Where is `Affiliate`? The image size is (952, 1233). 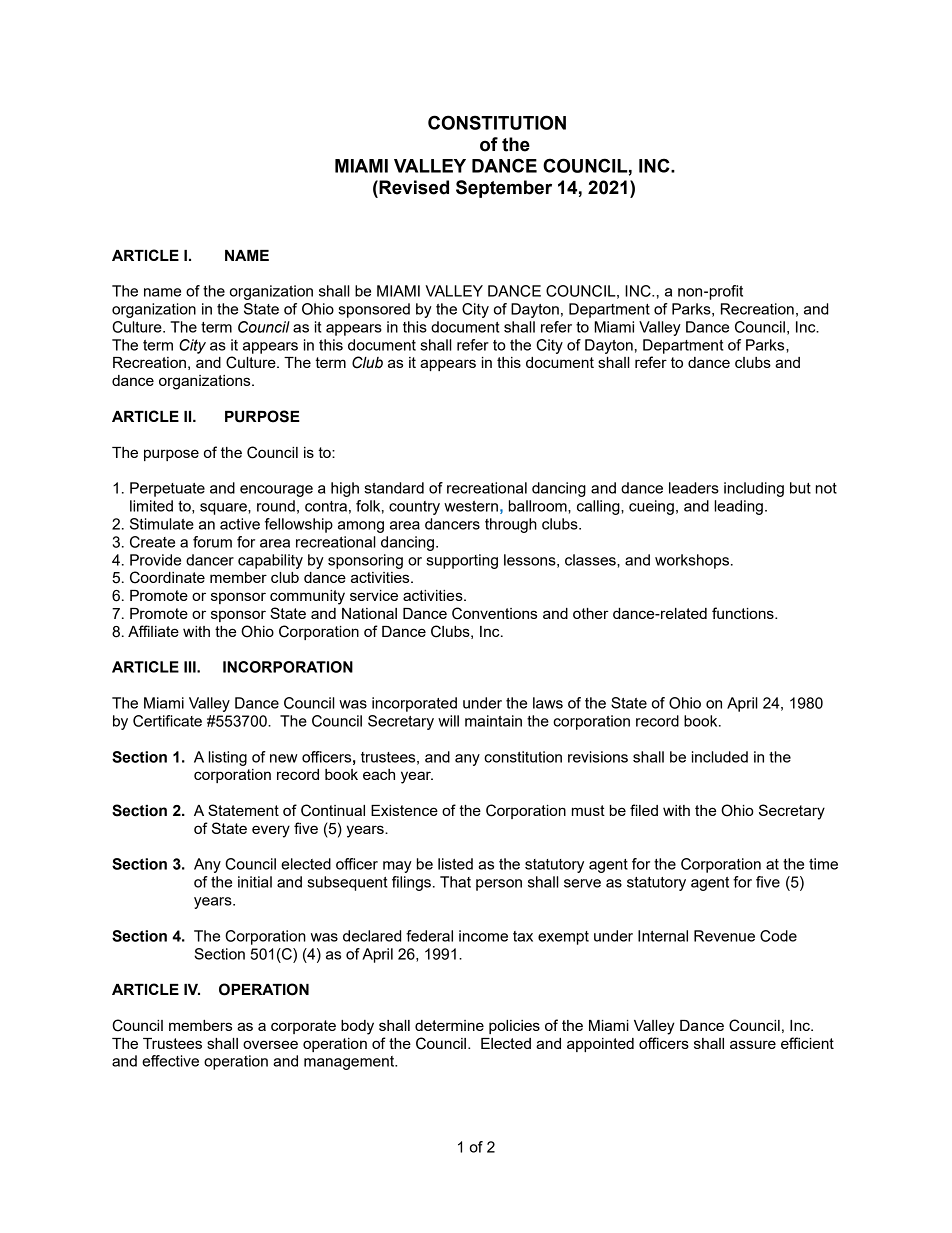 Affiliate is located at coordinates (153, 631).
